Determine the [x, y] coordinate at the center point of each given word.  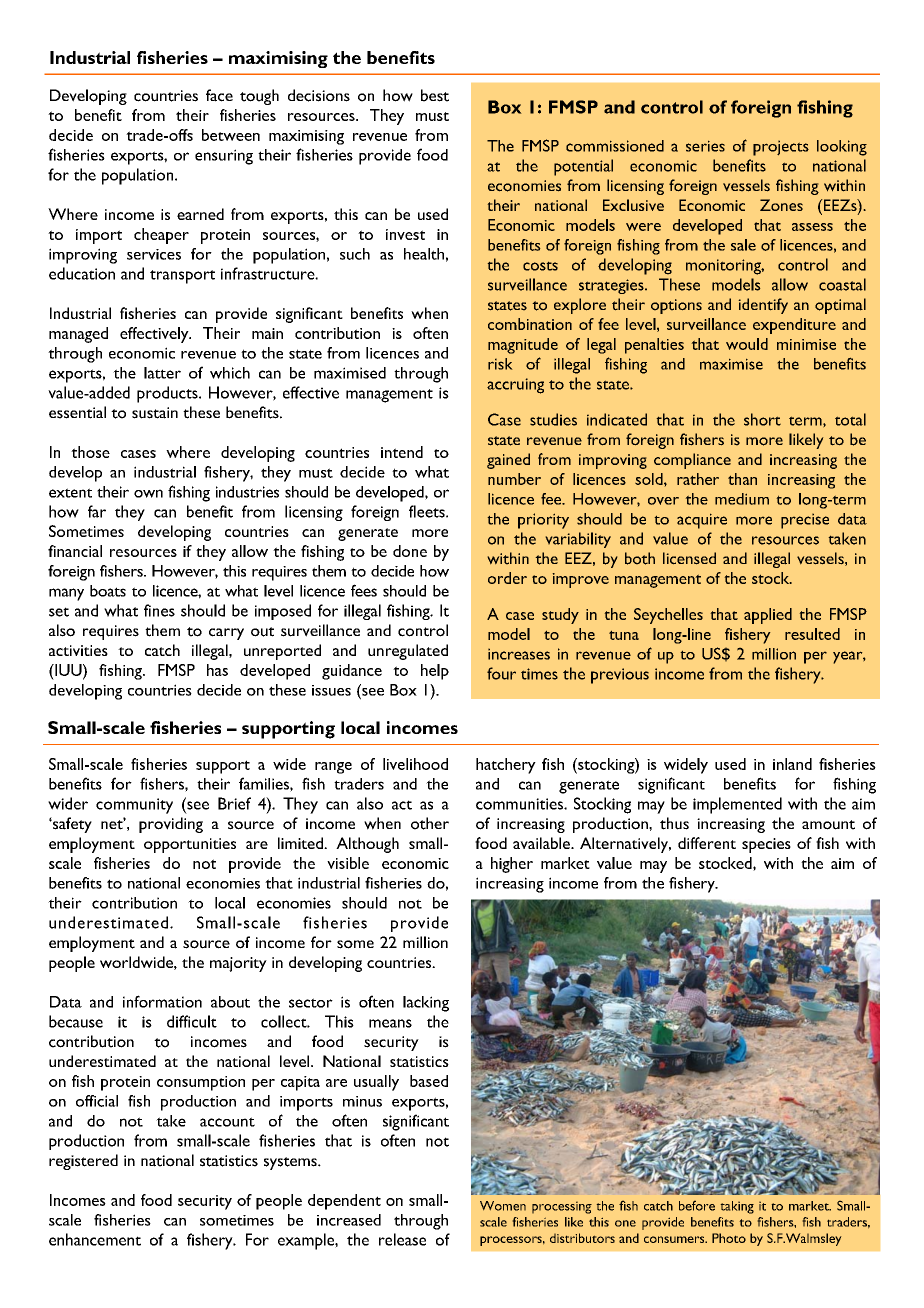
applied [768, 616]
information [162, 1001]
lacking [426, 1004]
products [168, 394]
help [435, 672]
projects [781, 148]
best [435, 95]
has [217, 670]
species [766, 845]
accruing [515, 386]
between [231, 135]
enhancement [95, 1239]
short [762, 419]
